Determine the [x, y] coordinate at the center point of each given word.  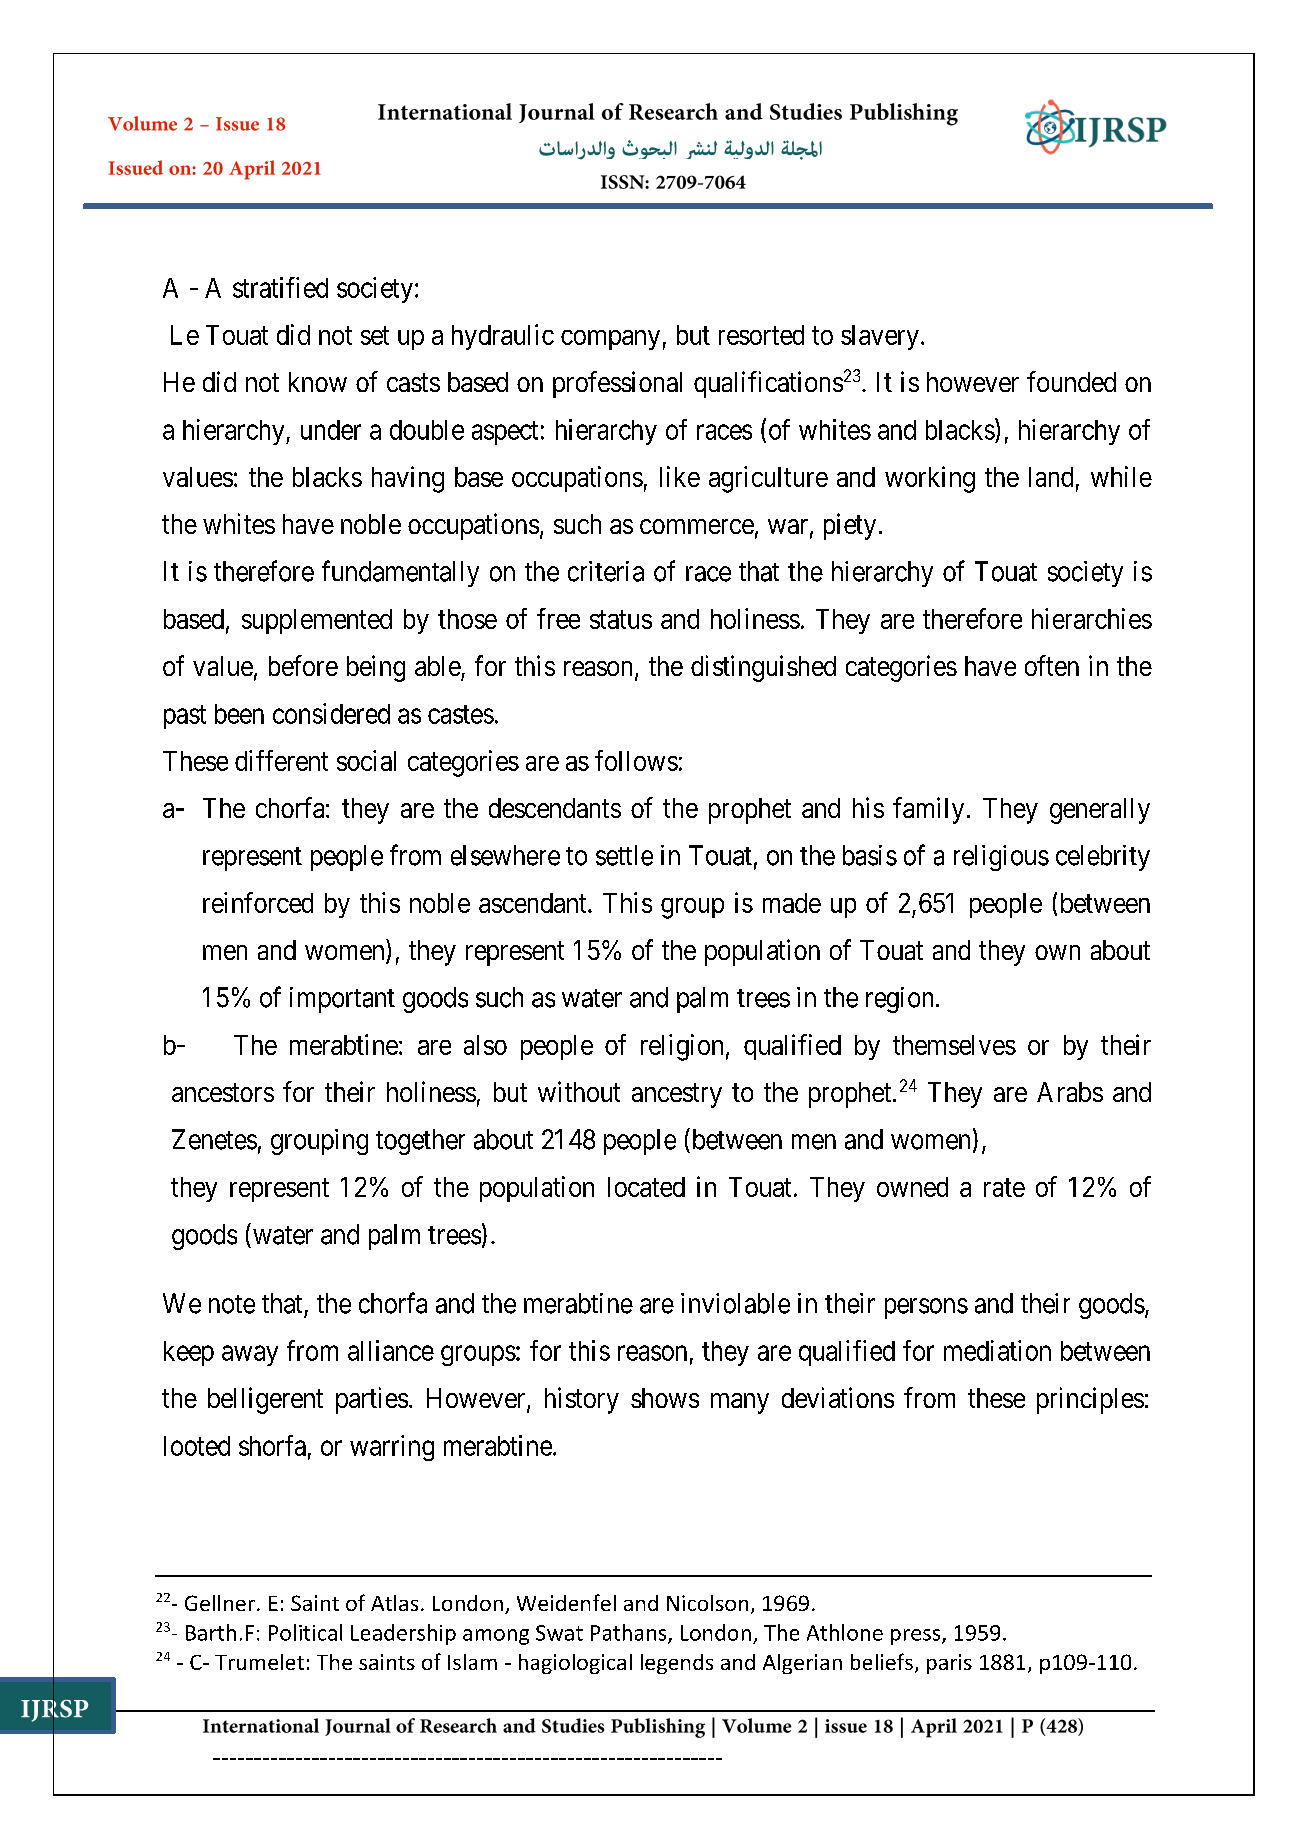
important [342, 1000]
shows [665, 1398]
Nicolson [707, 1603]
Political [305, 1632]
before [303, 665]
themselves [954, 1045]
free [558, 618]
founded [1071, 381]
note [232, 1304]
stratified [280, 287]
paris [949, 1664]
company [610, 340]
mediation [997, 1350]
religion [682, 1047]
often [1052, 665]
